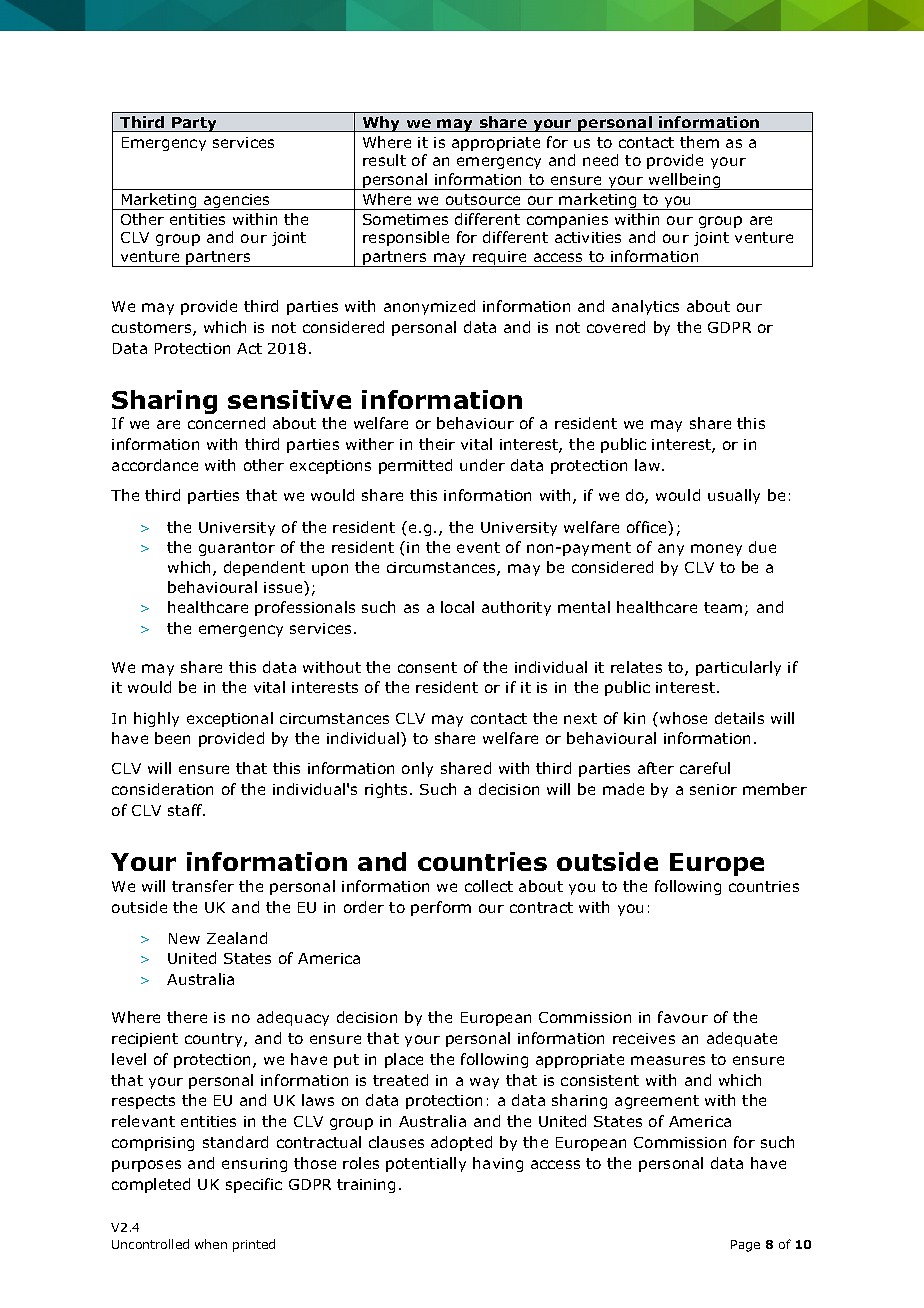  I want to click on Party, so click(195, 124).
